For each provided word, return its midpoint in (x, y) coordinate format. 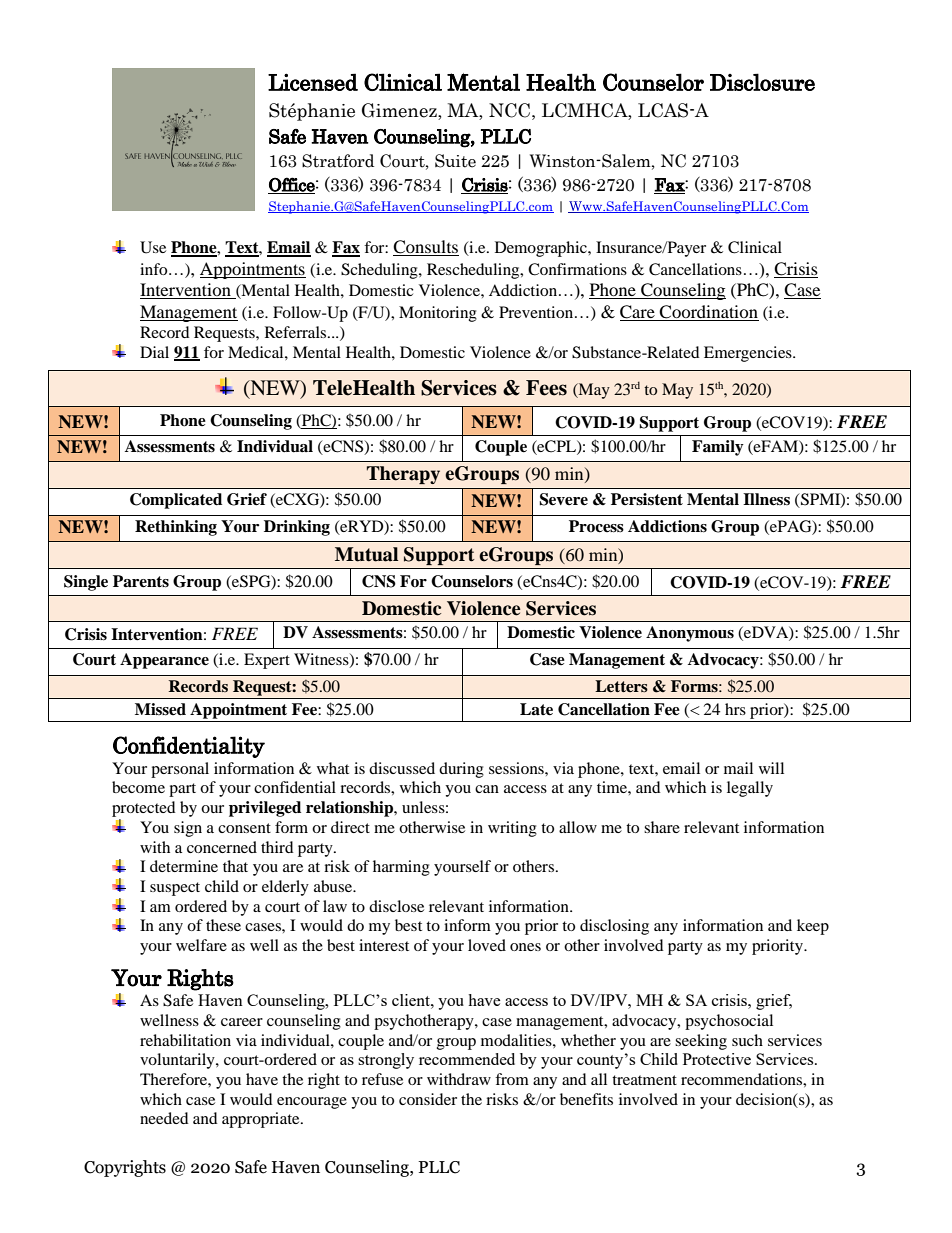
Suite (455, 161)
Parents (141, 581)
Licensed (313, 82)
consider (428, 1099)
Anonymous (690, 634)
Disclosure (762, 82)
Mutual (366, 554)
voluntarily (178, 1061)
